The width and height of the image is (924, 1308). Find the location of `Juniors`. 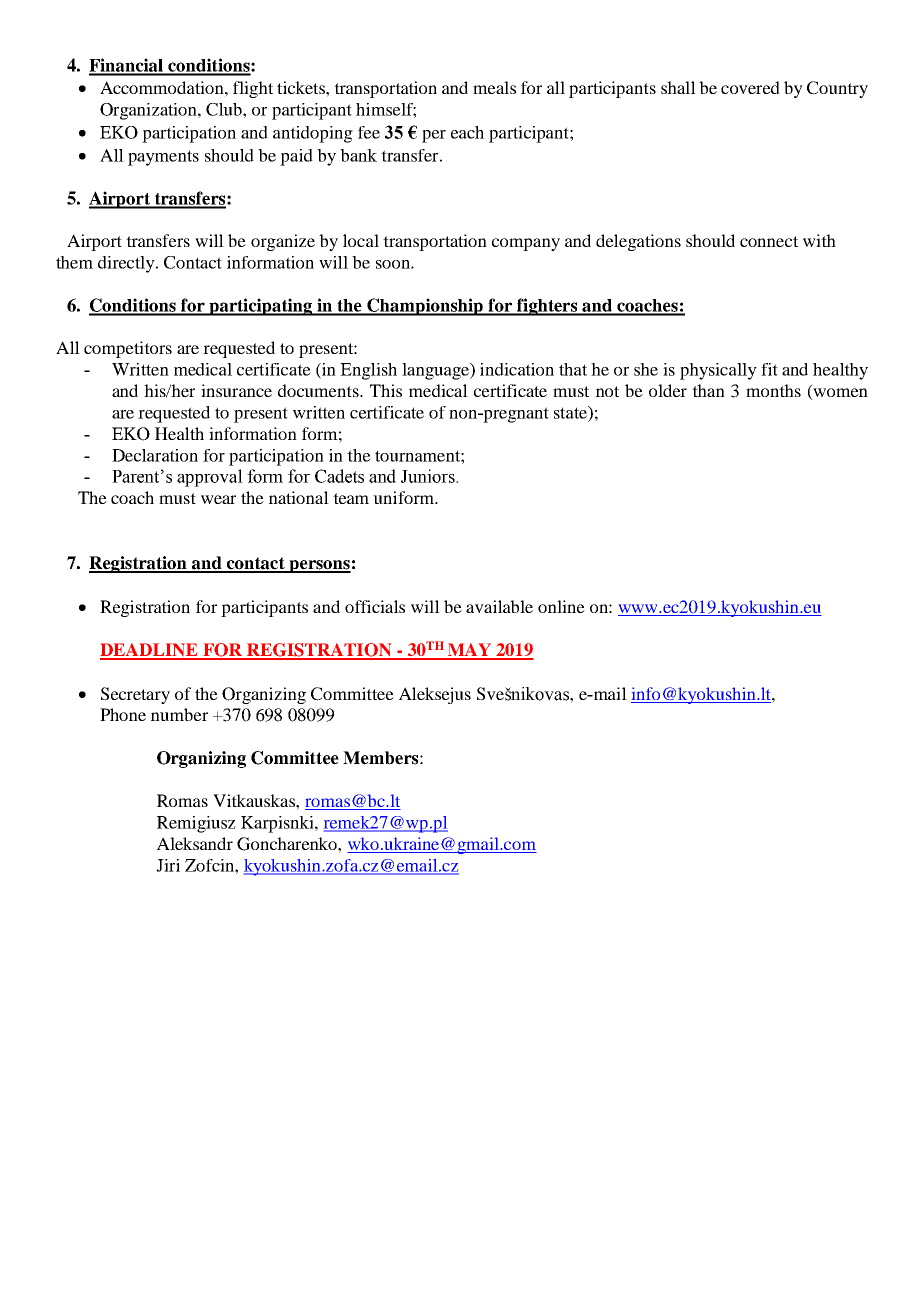

Juniors is located at coordinates (429, 476).
